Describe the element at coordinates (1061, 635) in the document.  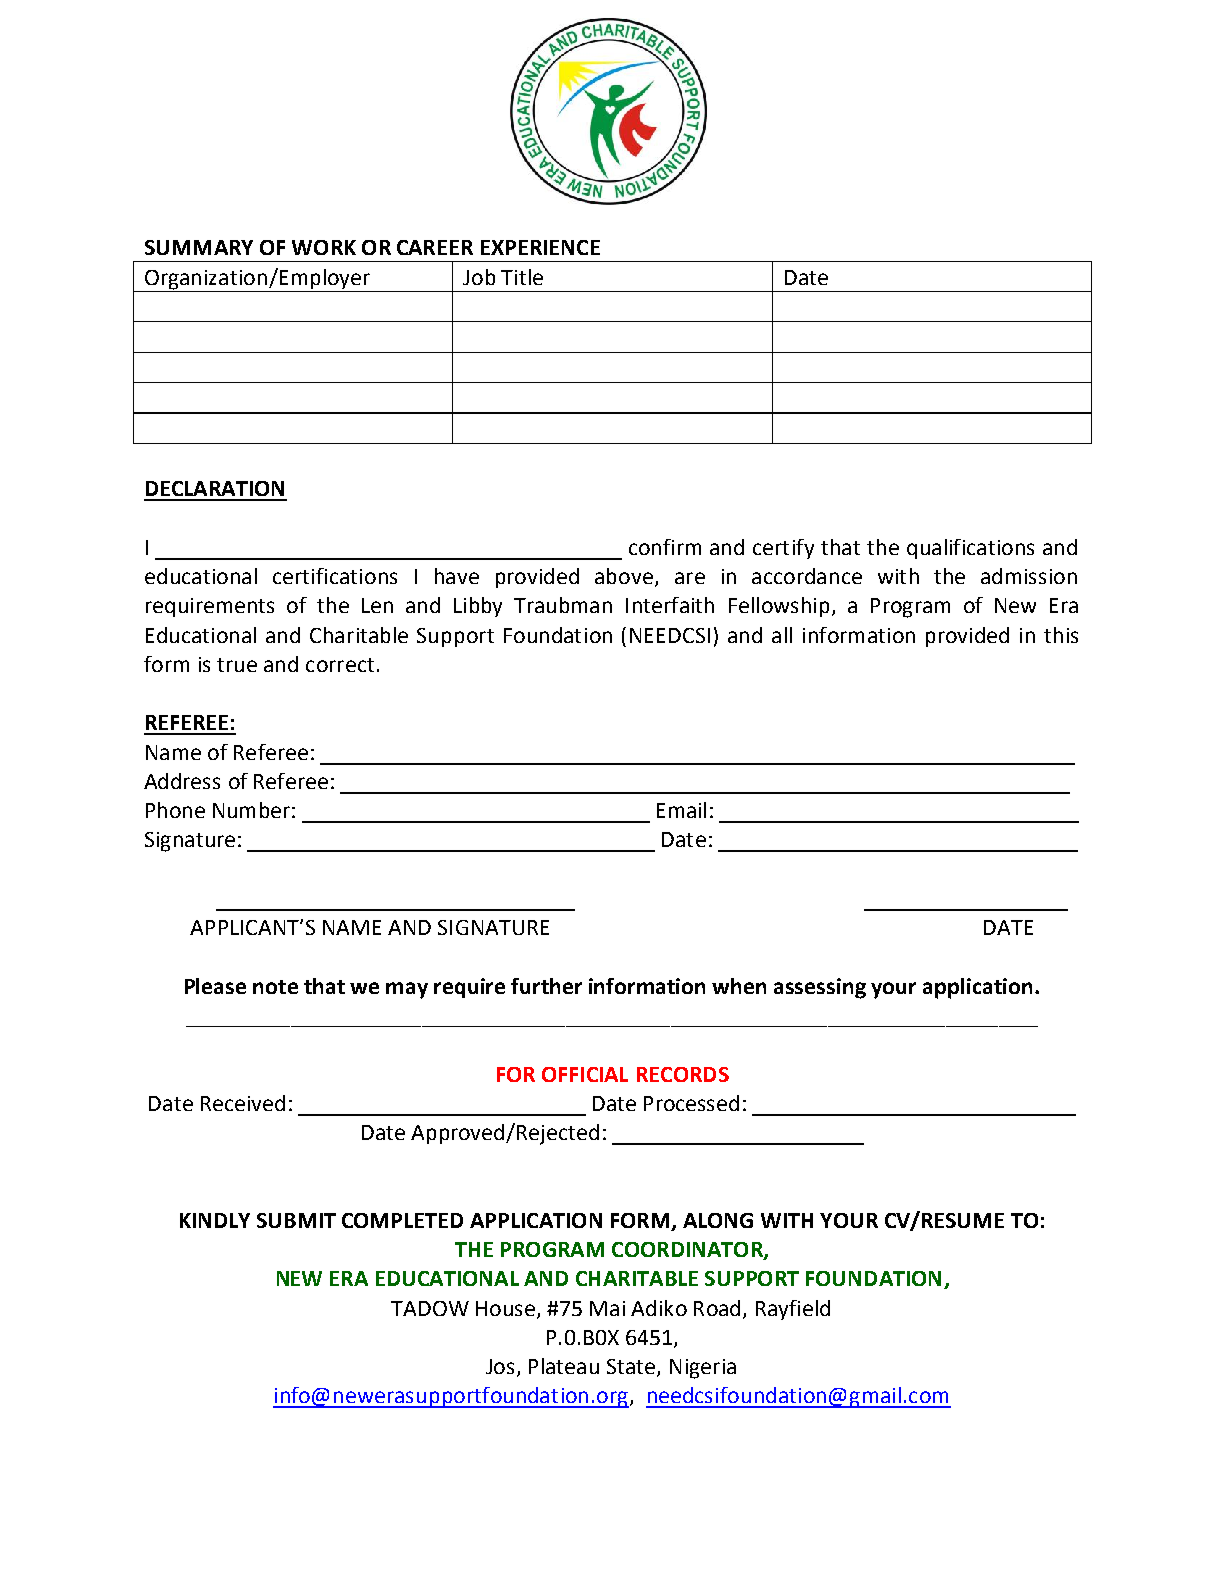
I see `this` at that location.
